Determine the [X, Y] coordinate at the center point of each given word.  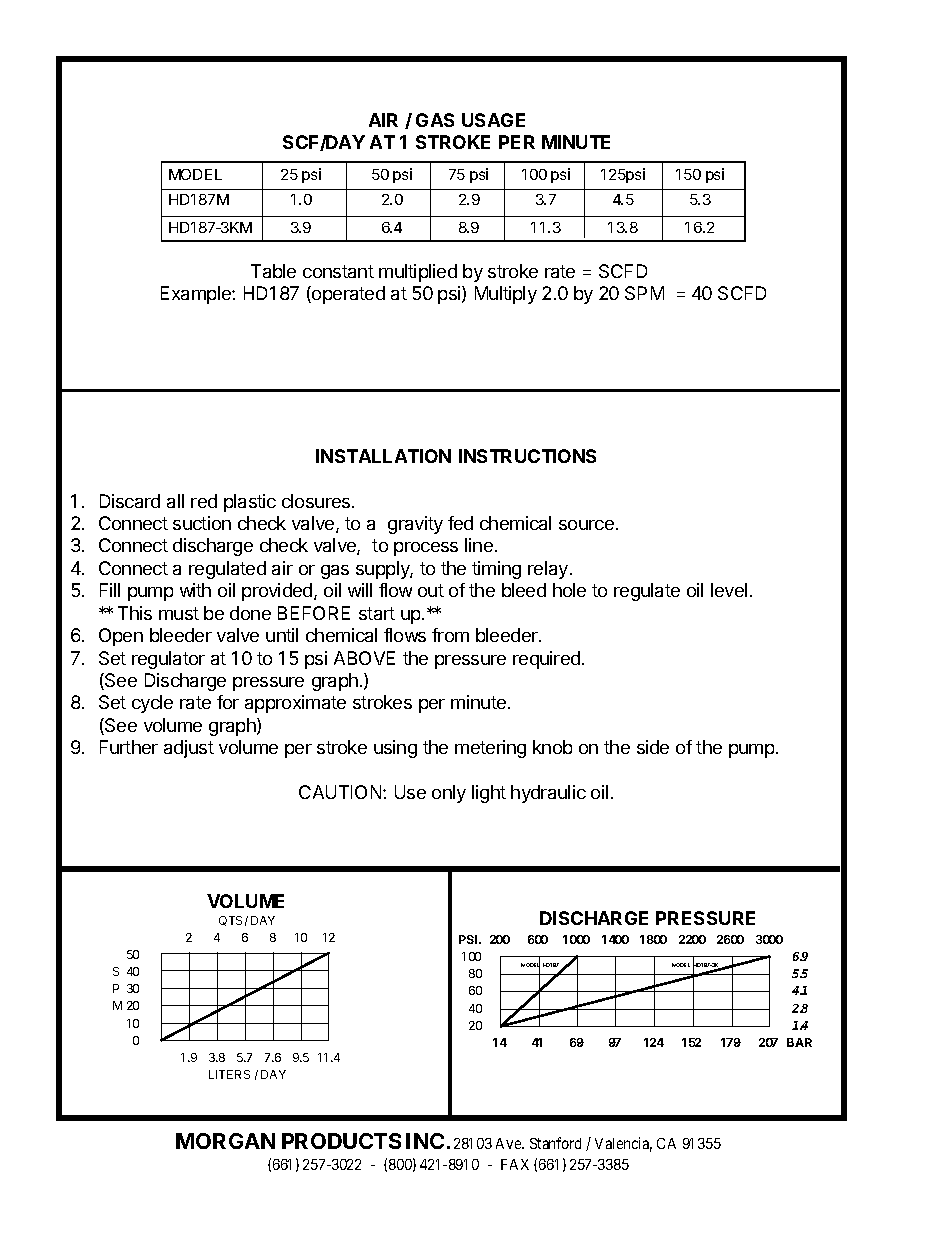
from [450, 635]
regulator [168, 660]
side [653, 747]
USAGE [493, 120]
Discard [130, 501]
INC [425, 1141]
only [449, 794]
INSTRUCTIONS [527, 456]
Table [273, 271]
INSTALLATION [383, 456]
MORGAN [225, 1141]
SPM [644, 293]
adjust [189, 749]
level [729, 590]
